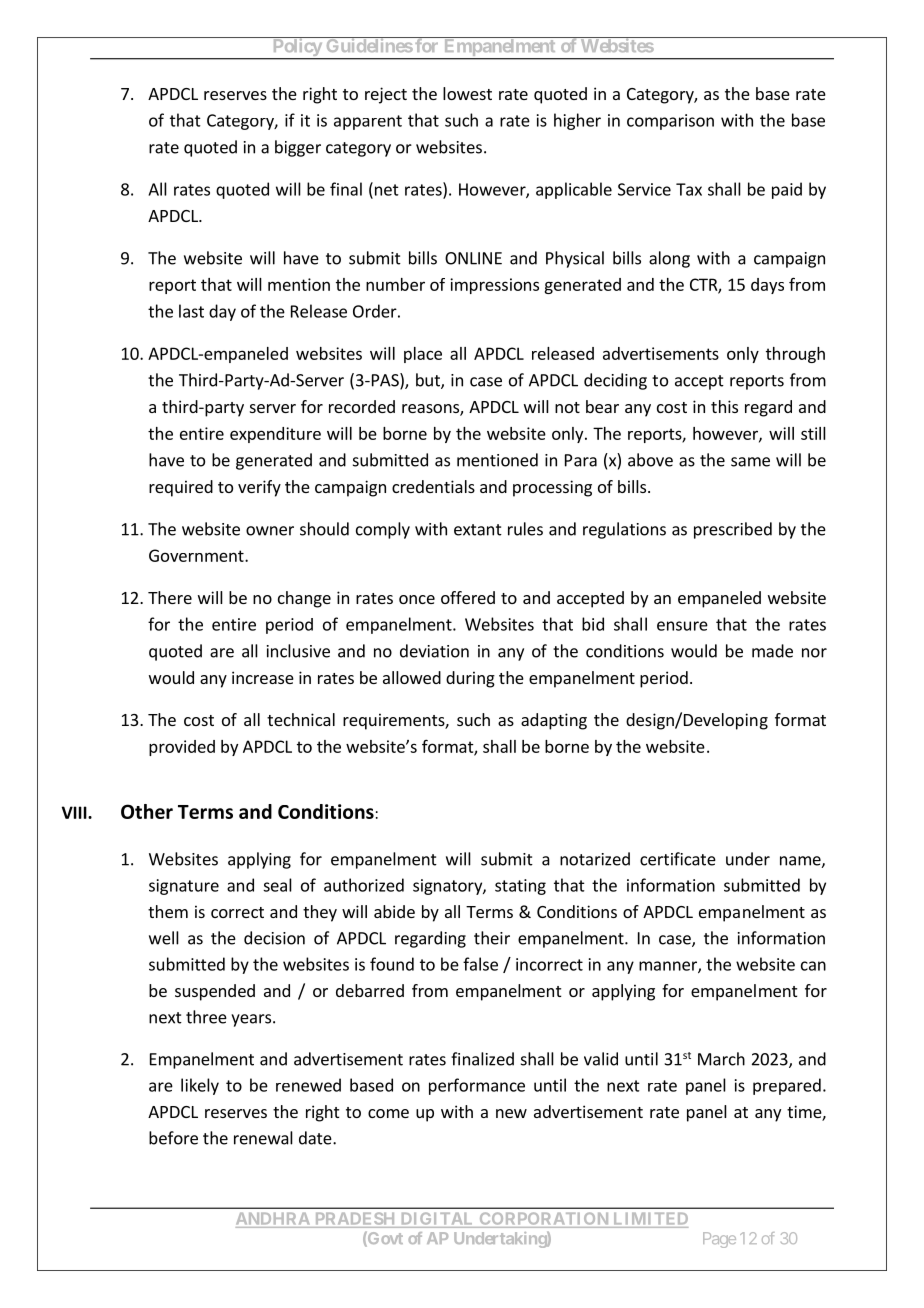  I want to click on made, so click(772, 651).
